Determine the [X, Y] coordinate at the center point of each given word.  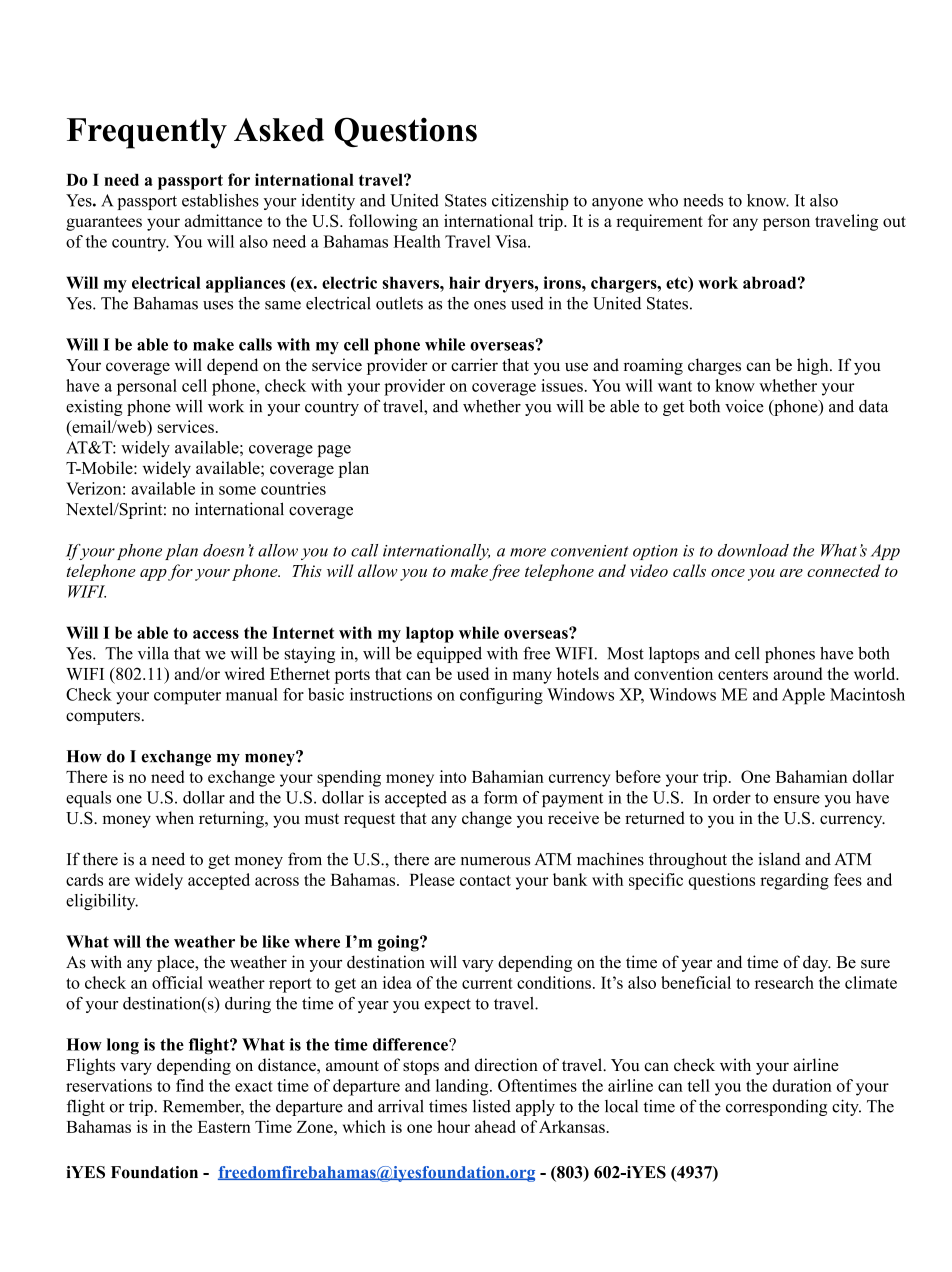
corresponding [776, 1107]
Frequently [147, 133]
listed [492, 1106]
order [732, 797]
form [501, 797]
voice [744, 406]
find [190, 1085]
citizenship [530, 202]
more [528, 552]
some [237, 490]
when [175, 817]
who [663, 200]
